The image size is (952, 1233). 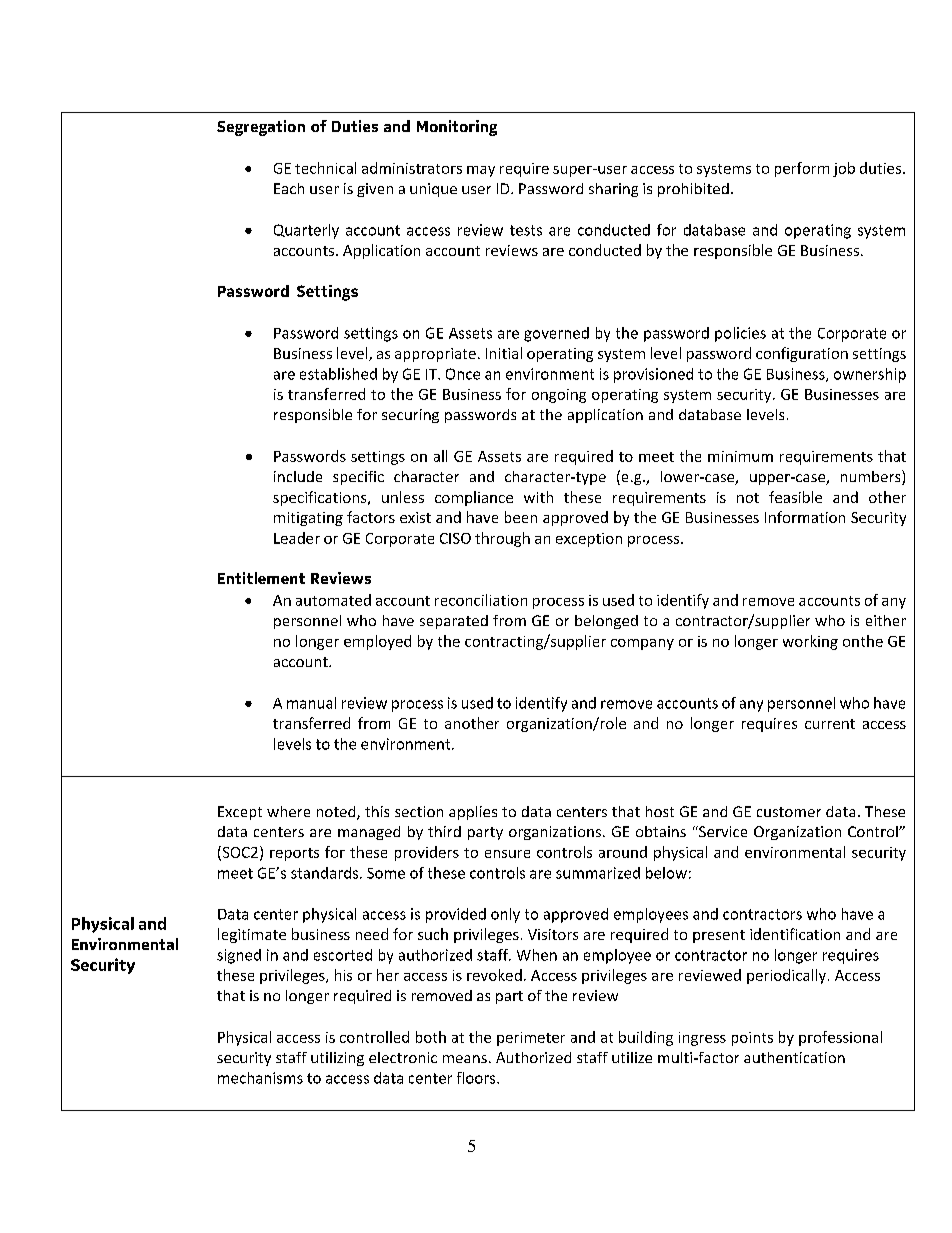 I want to click on manual, so click(x=311, y=703).
